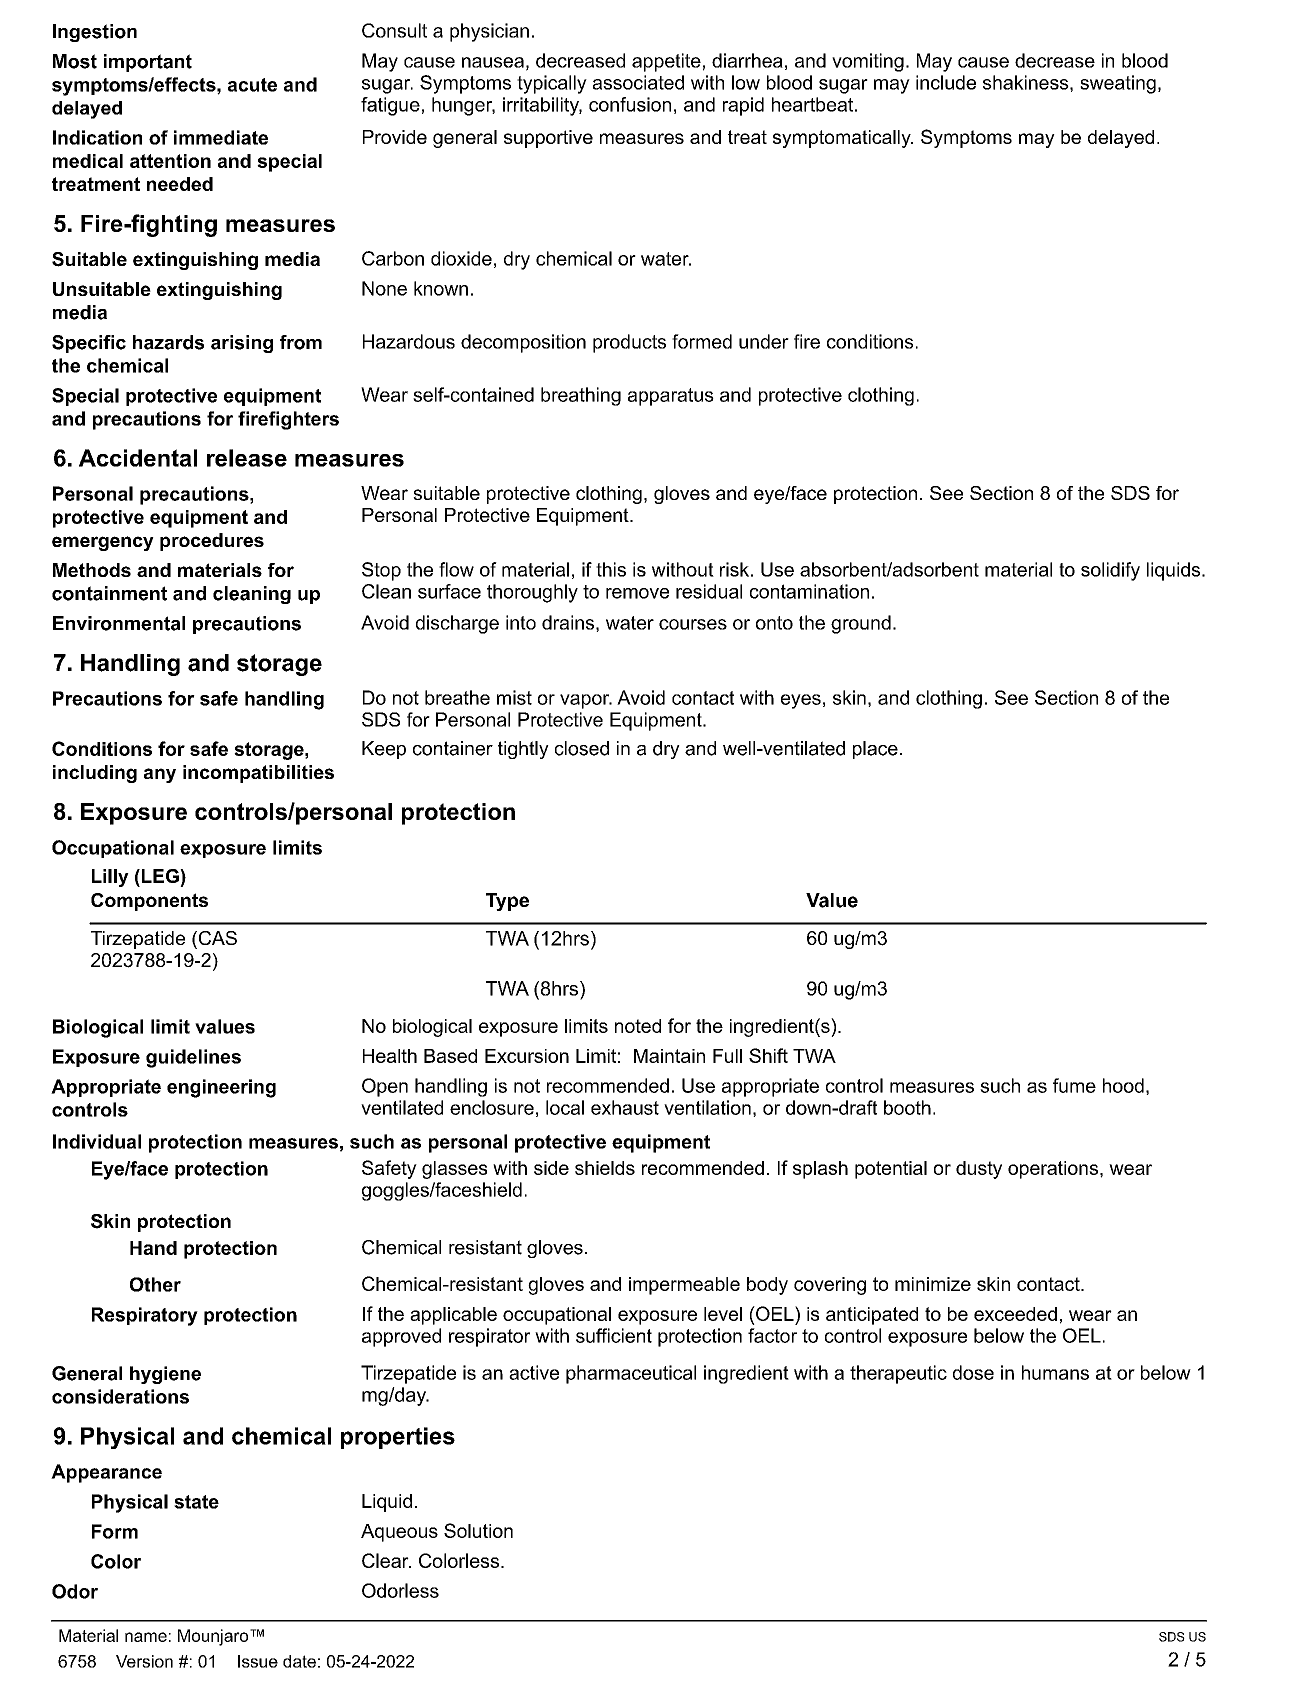  Describe the element at coordinates (625, 1107) in the screenshot. I see `exhaust` at that location.
